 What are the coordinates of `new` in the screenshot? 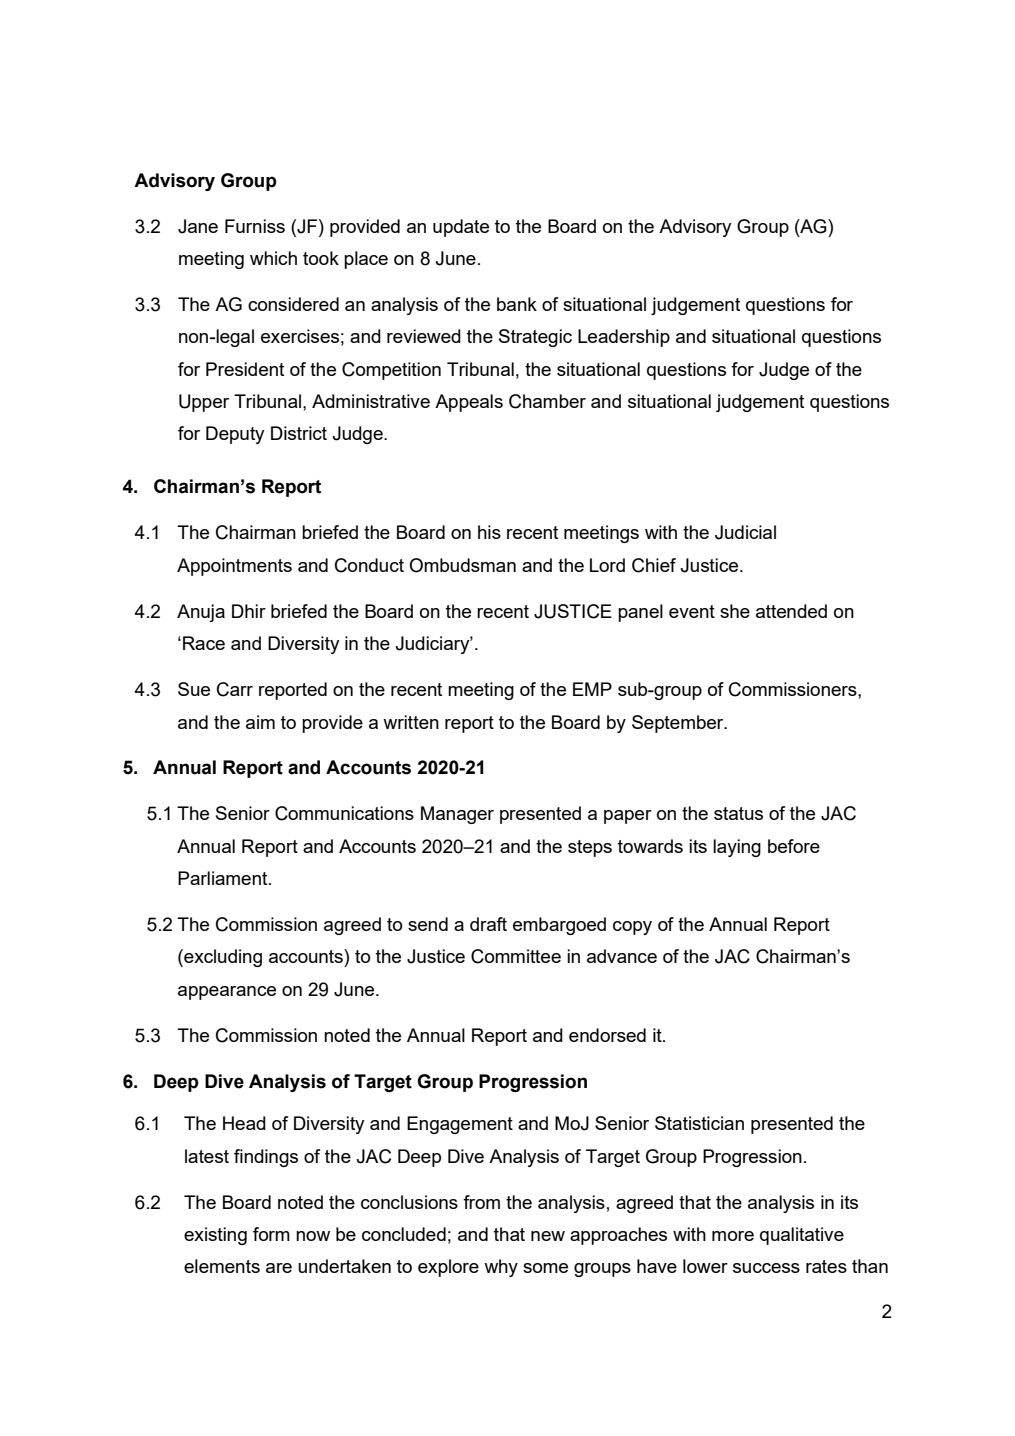 It's located at (548, 1236).
